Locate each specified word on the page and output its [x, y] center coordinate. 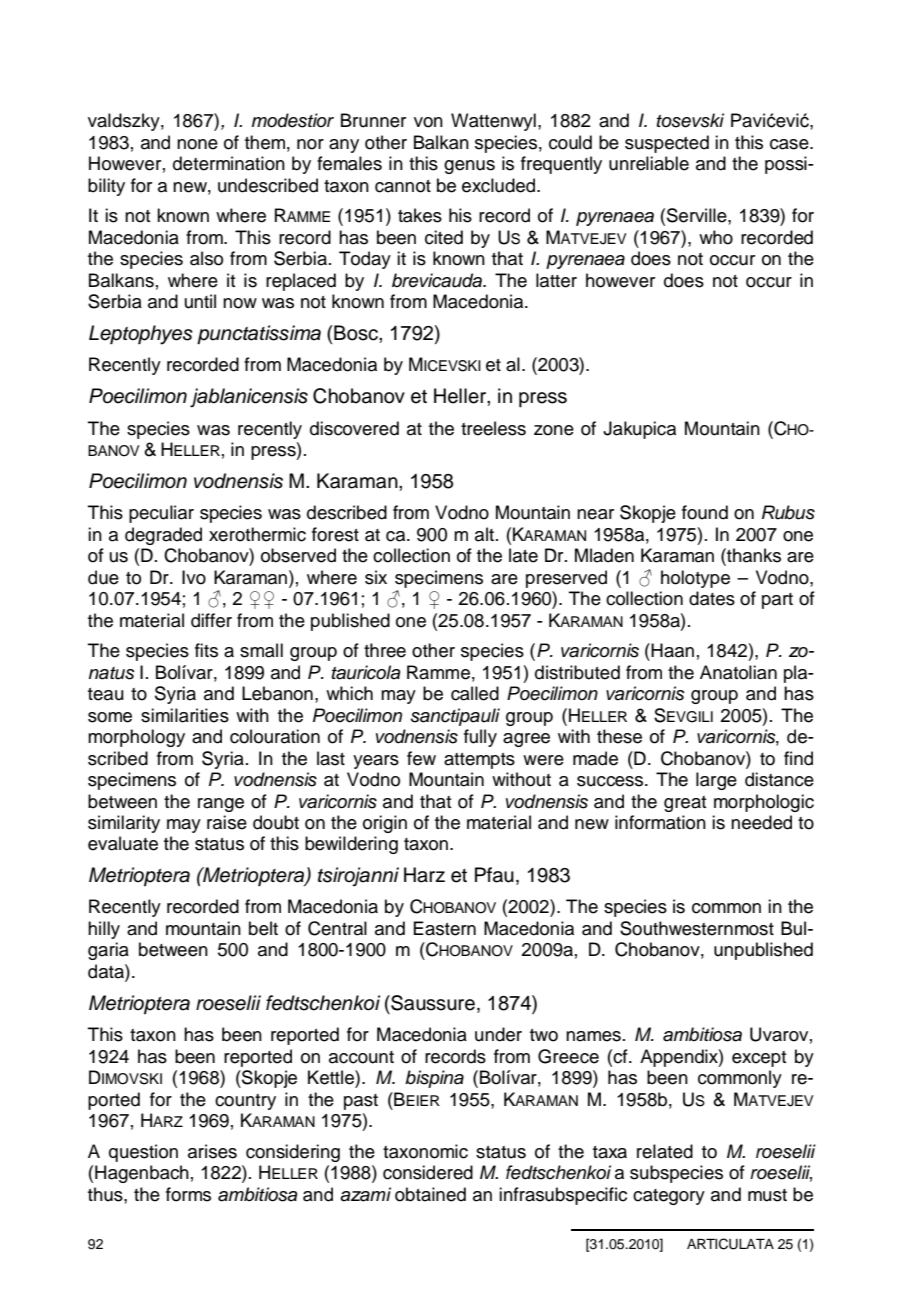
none [197, 144]
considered [428, 1172]
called [475, 693]
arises [212, 1151]
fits [206, 650]
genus [469, 167]
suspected [667, 144]
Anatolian [738, 672]
